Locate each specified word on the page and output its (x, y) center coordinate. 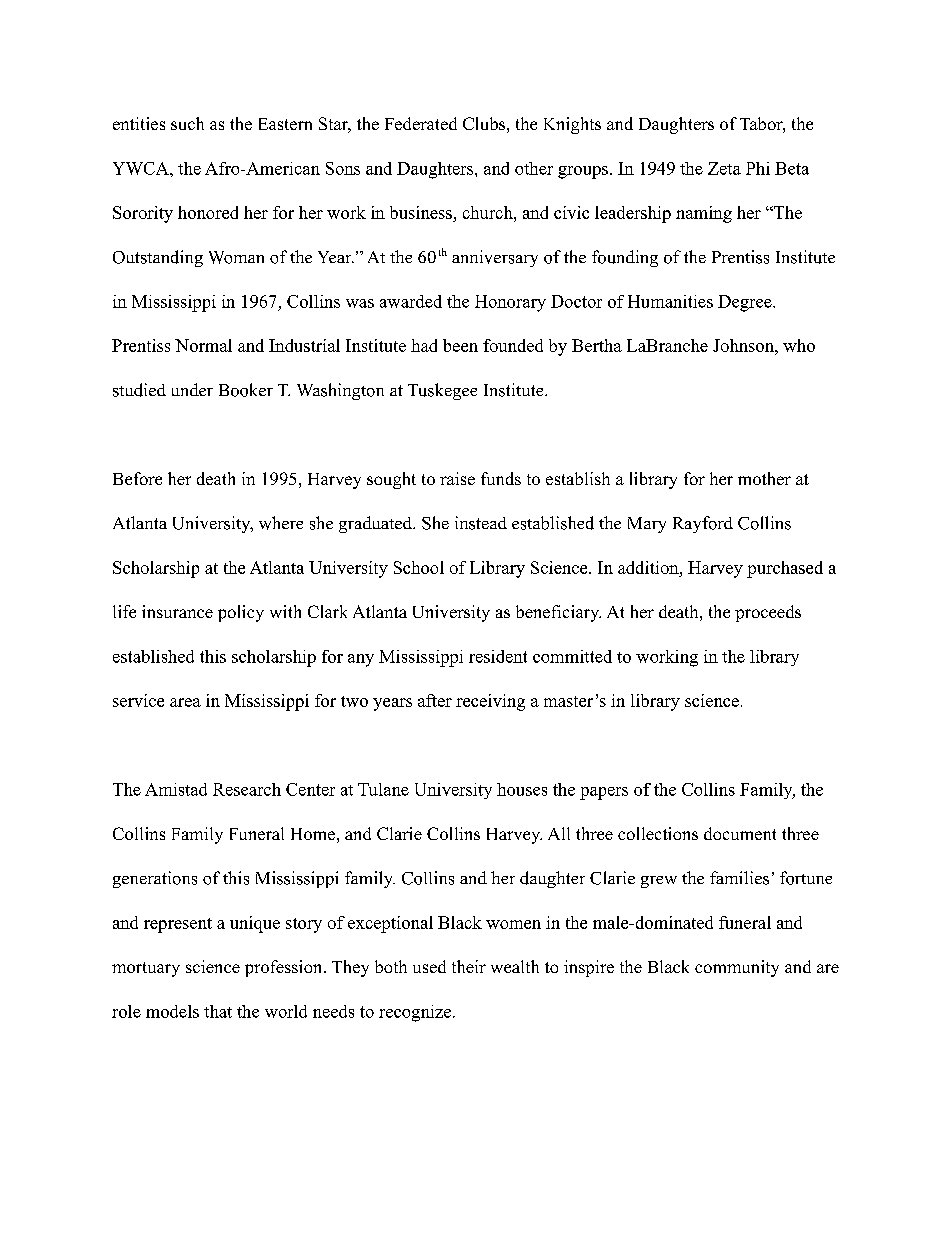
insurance (177, 611)
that (218, 1011)
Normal (203, 345)
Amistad (176, 789)
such (187, 123)
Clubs (484, 123)
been (460, 345)
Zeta (724, 168)
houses (522, 789)
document (740, 833)
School (419, 567)
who (799, 345)
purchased (785, 569)
